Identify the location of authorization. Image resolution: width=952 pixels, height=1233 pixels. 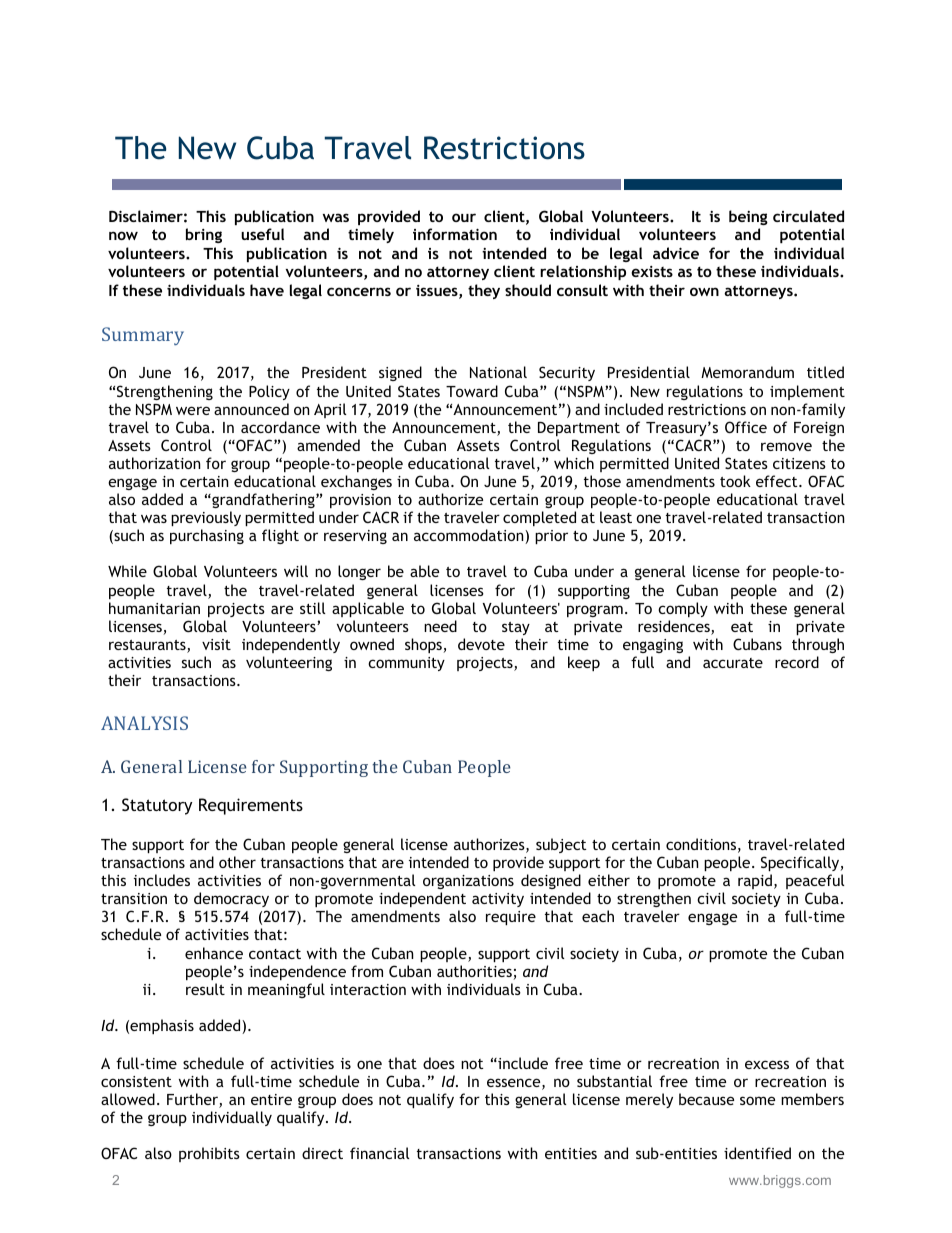
(154, 463).
